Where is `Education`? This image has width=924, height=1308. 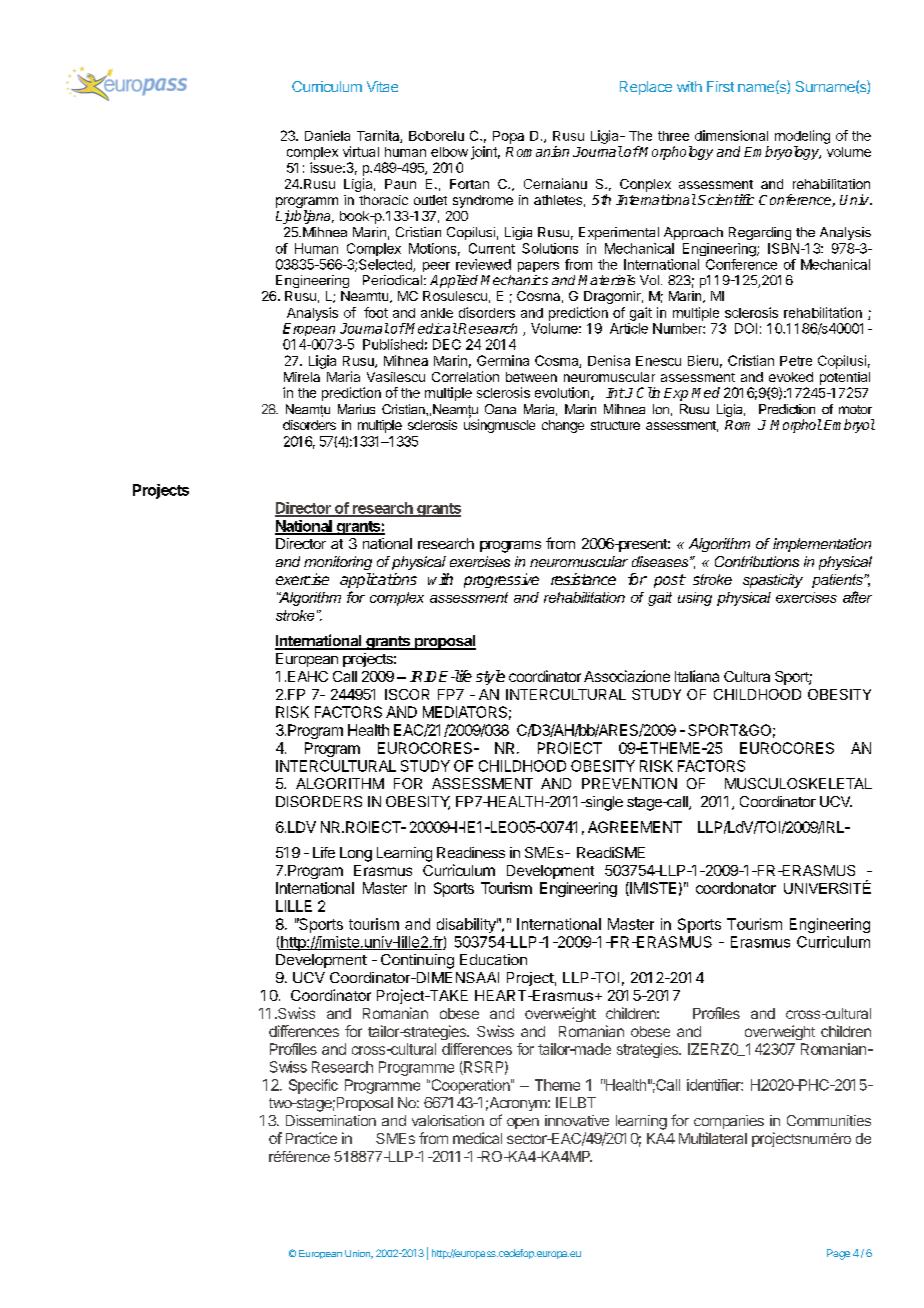
Education is located at coordinates (493, 959).
